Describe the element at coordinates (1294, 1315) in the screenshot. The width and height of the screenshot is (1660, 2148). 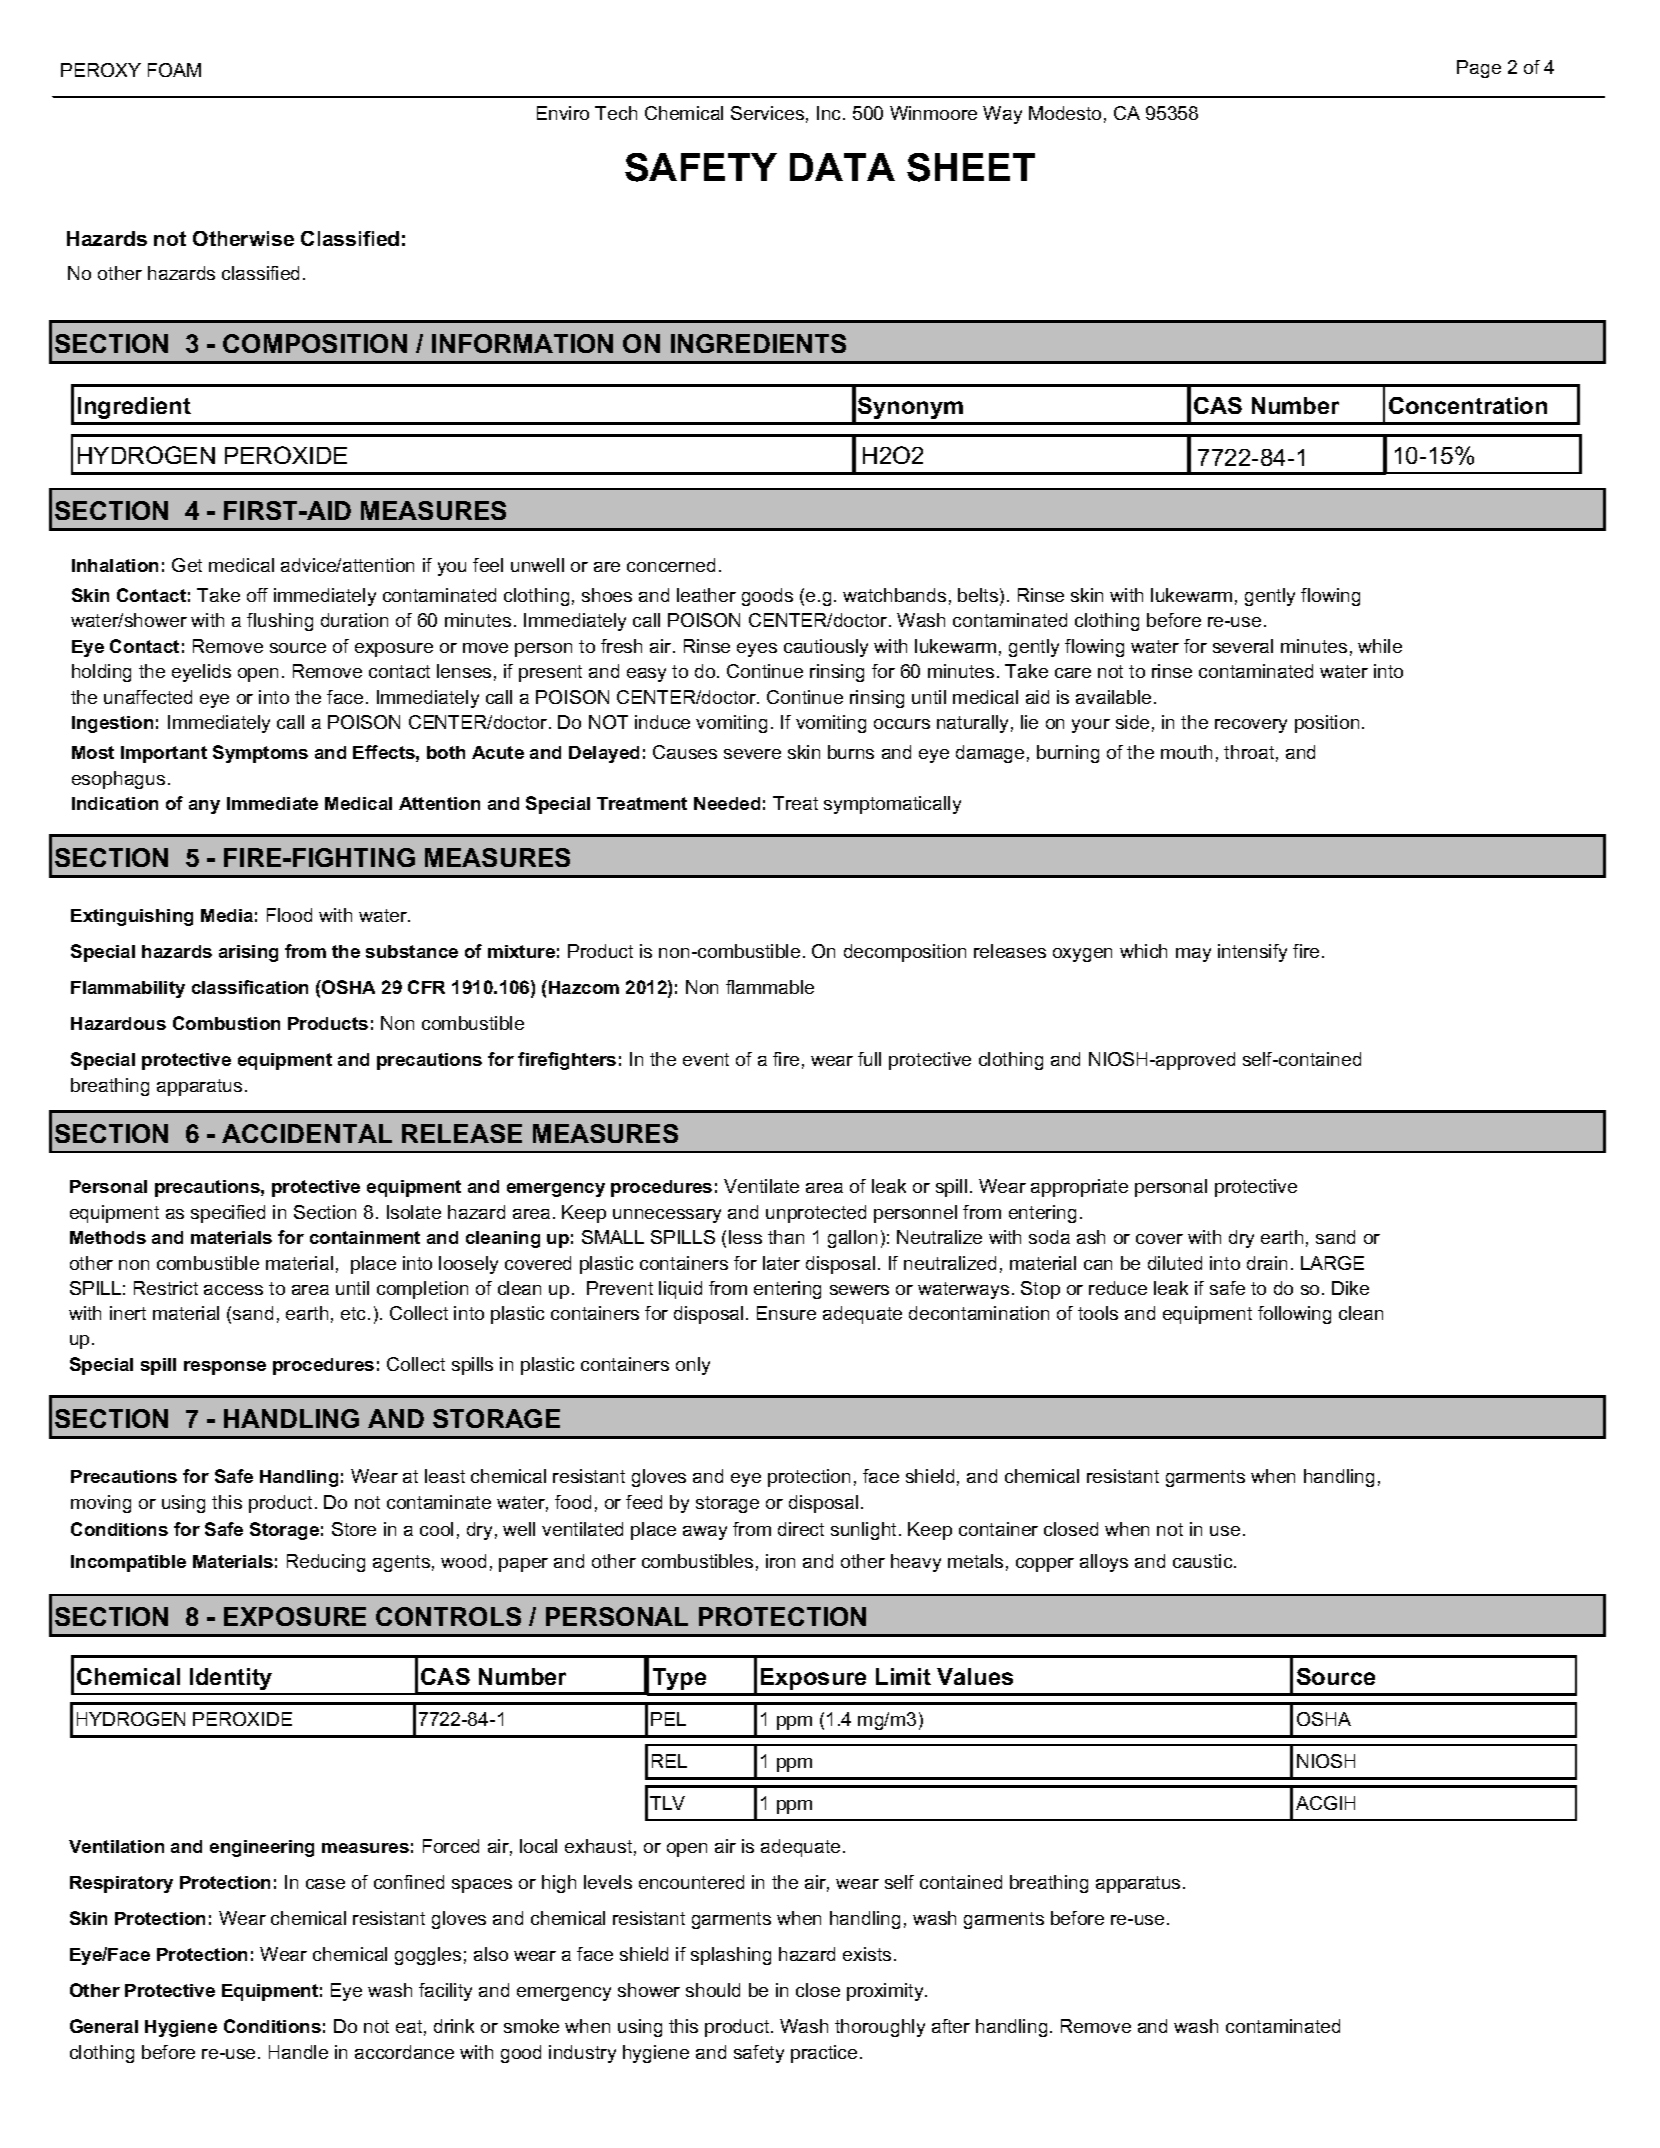
I see `following` at that location.
